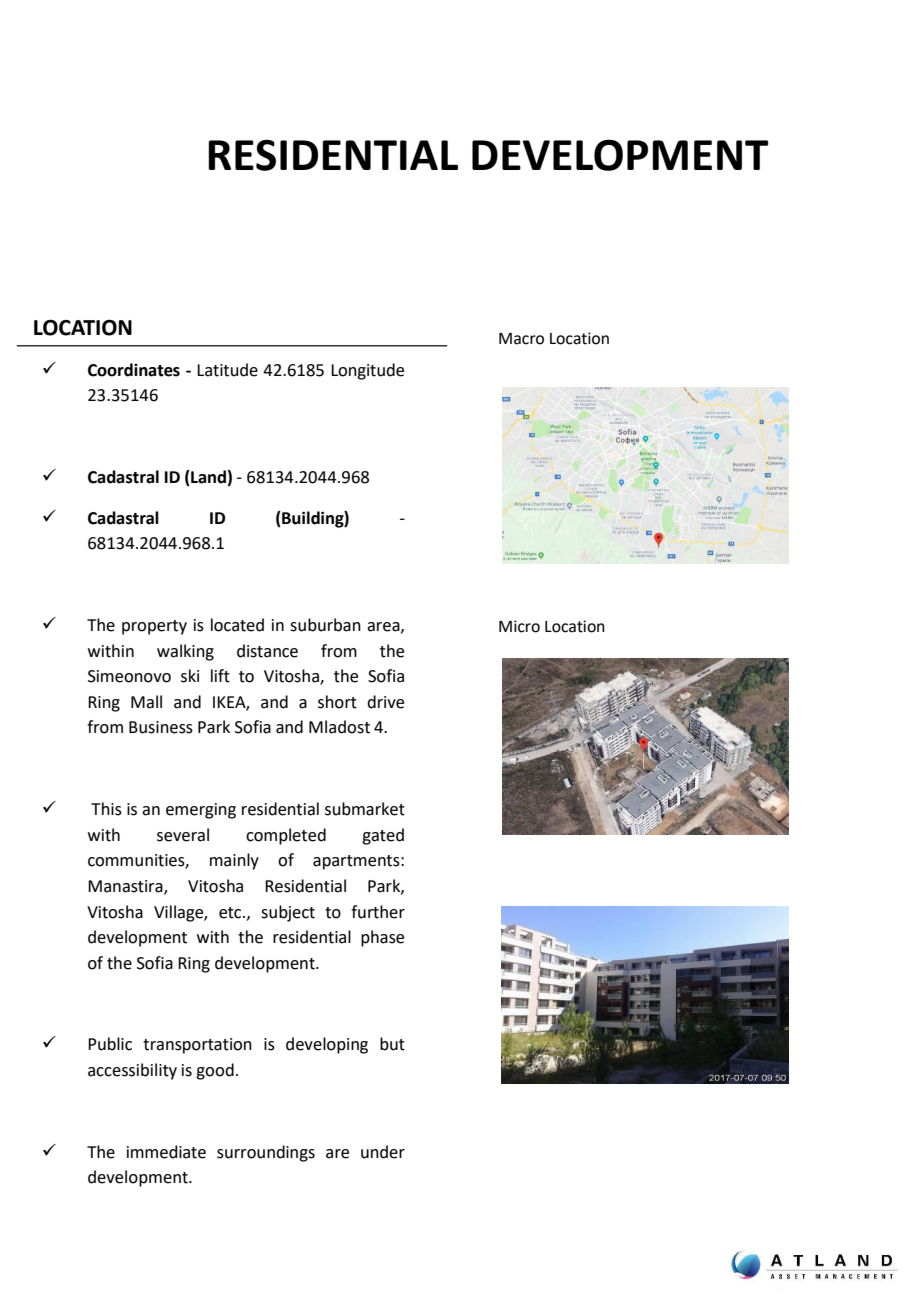 This page has height=1316, width=911. What do you see at coordinates (266, 1153) in the page?
I see `surroundings` at bounding box center [266, 1153].
